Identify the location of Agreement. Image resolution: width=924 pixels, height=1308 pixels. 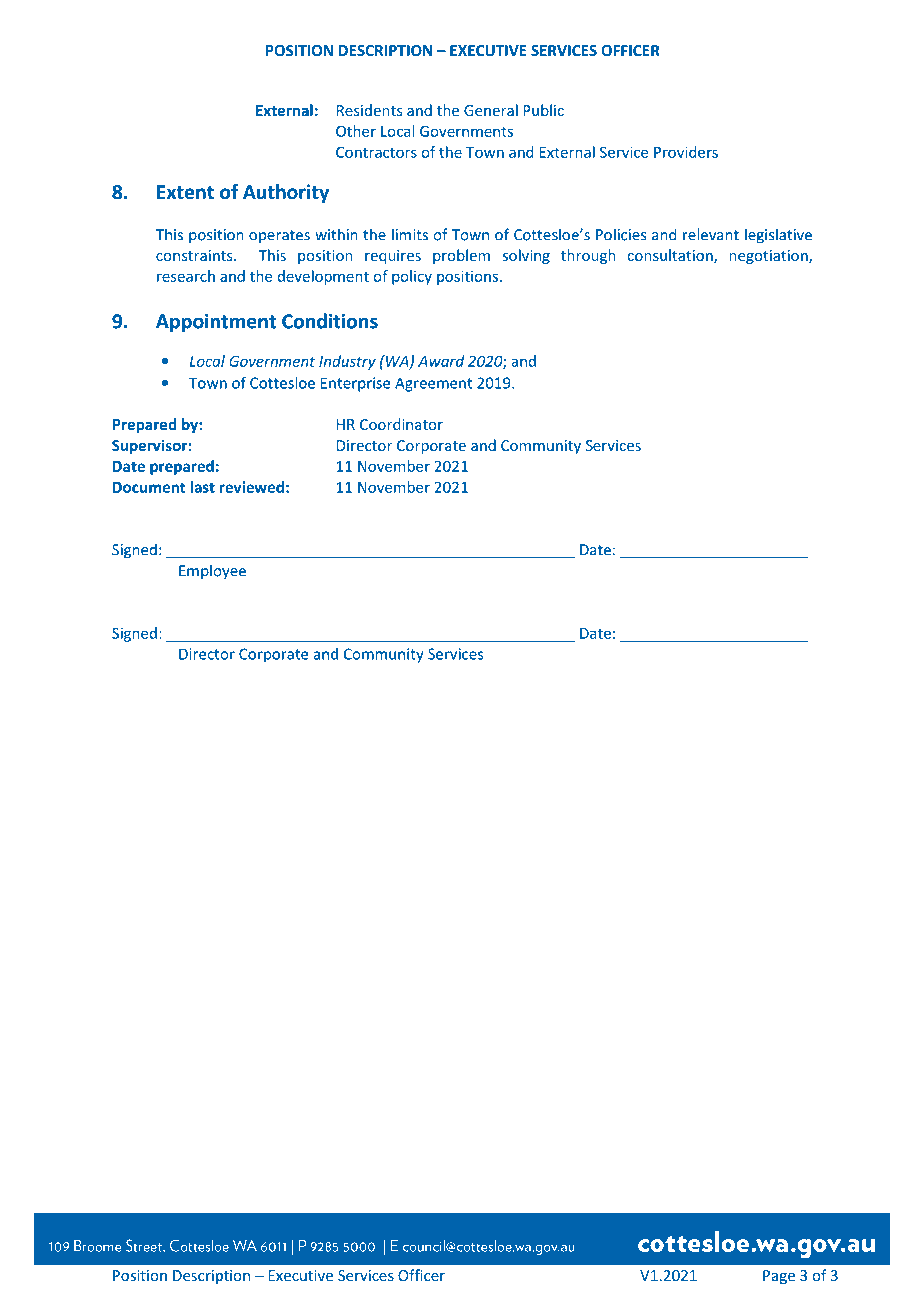
(433, 384).
